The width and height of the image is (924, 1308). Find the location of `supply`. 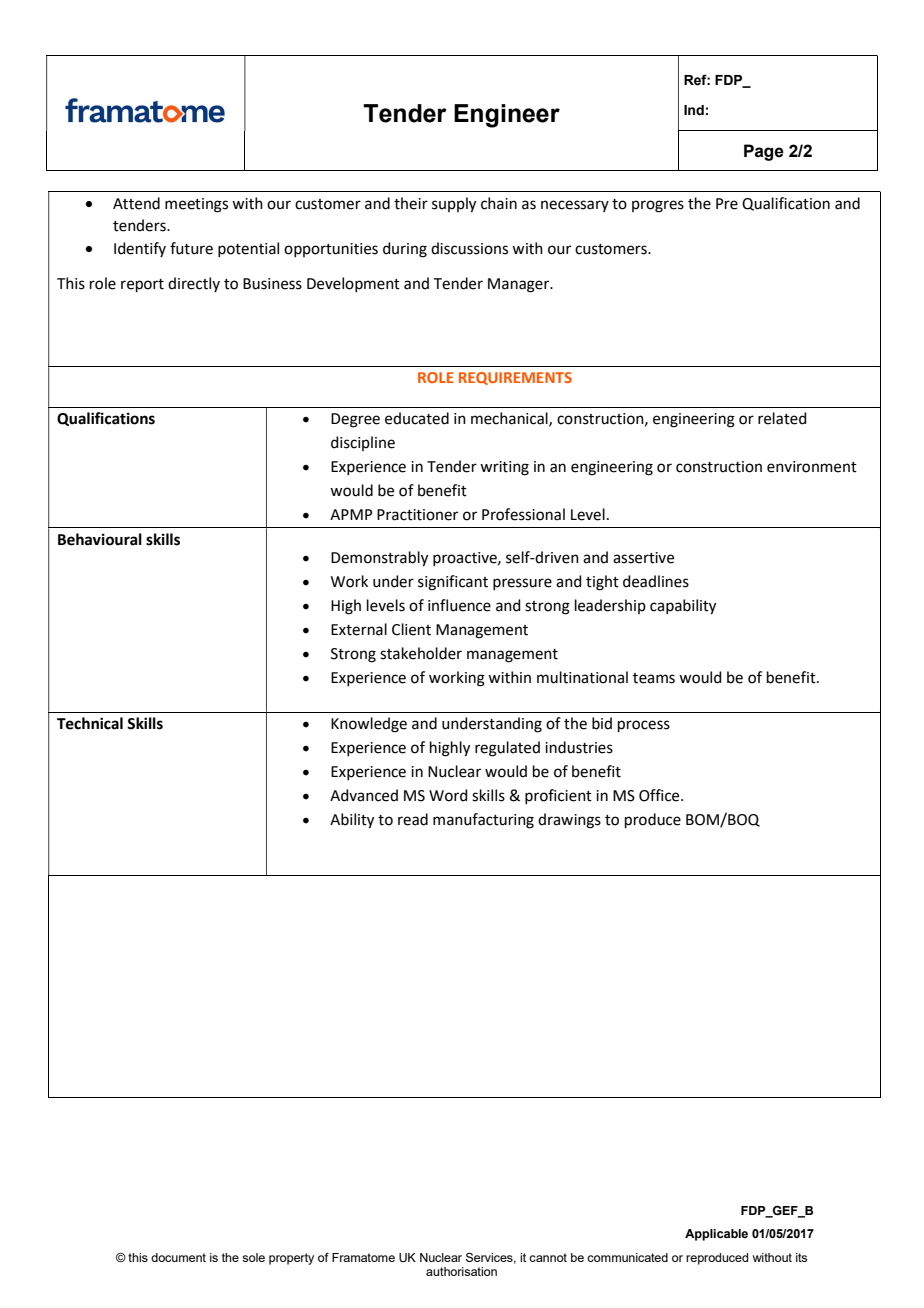

supply is located at coordinates (454, 205).
